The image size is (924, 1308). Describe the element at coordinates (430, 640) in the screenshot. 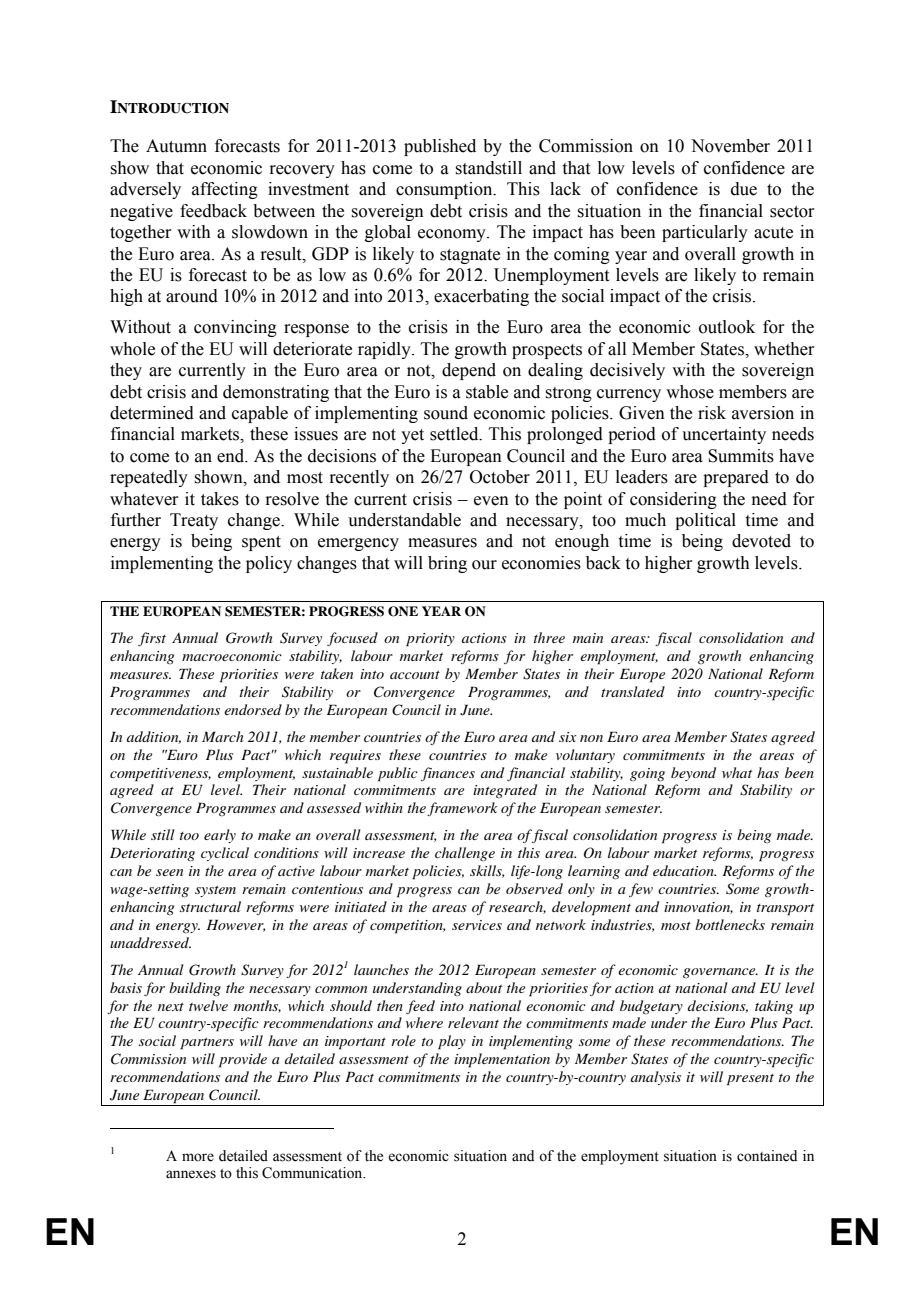

I see `priority` at that location.
